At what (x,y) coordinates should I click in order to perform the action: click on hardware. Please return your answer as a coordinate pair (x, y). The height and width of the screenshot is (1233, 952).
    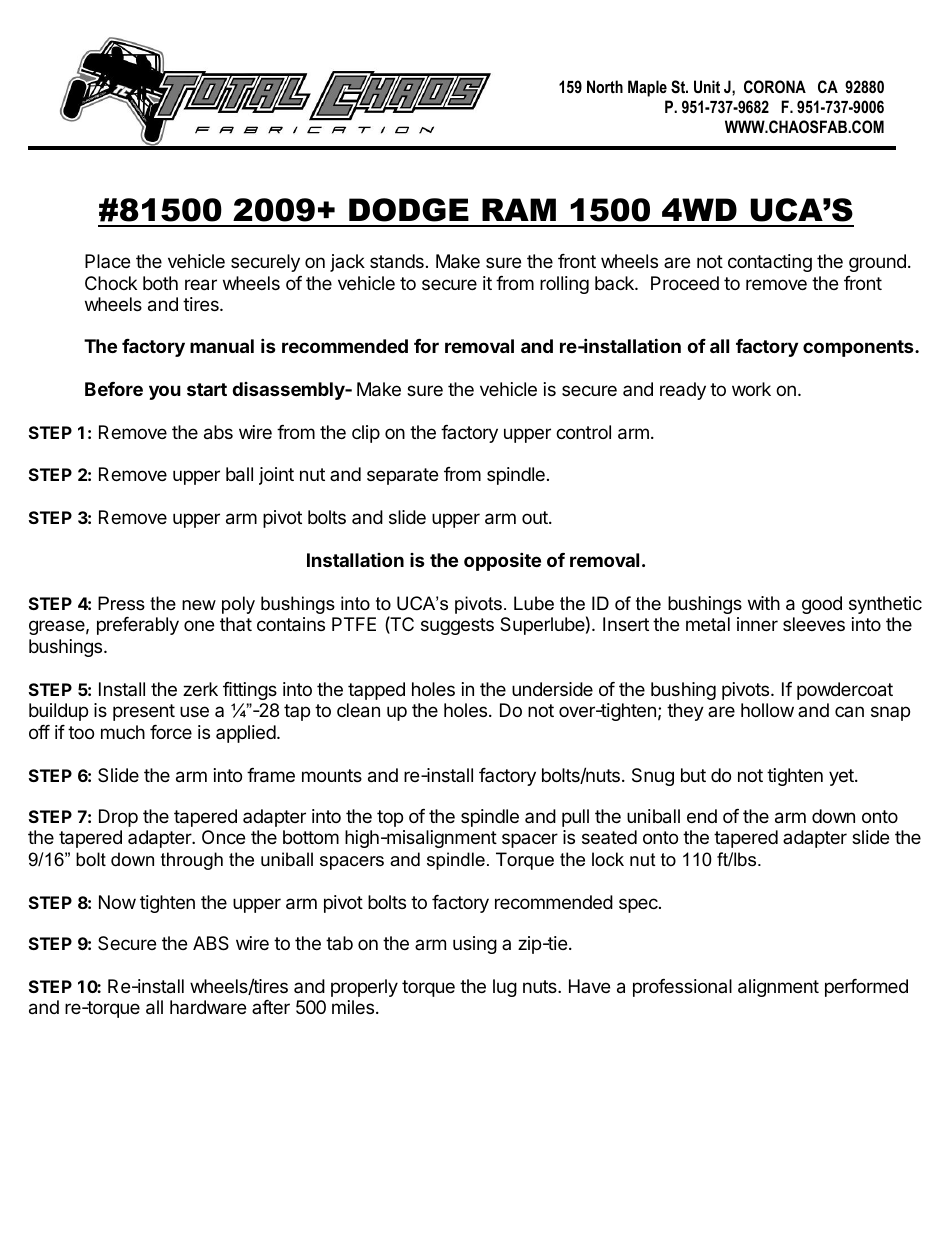
    Looking at the image, I should click on (208, 1007).
